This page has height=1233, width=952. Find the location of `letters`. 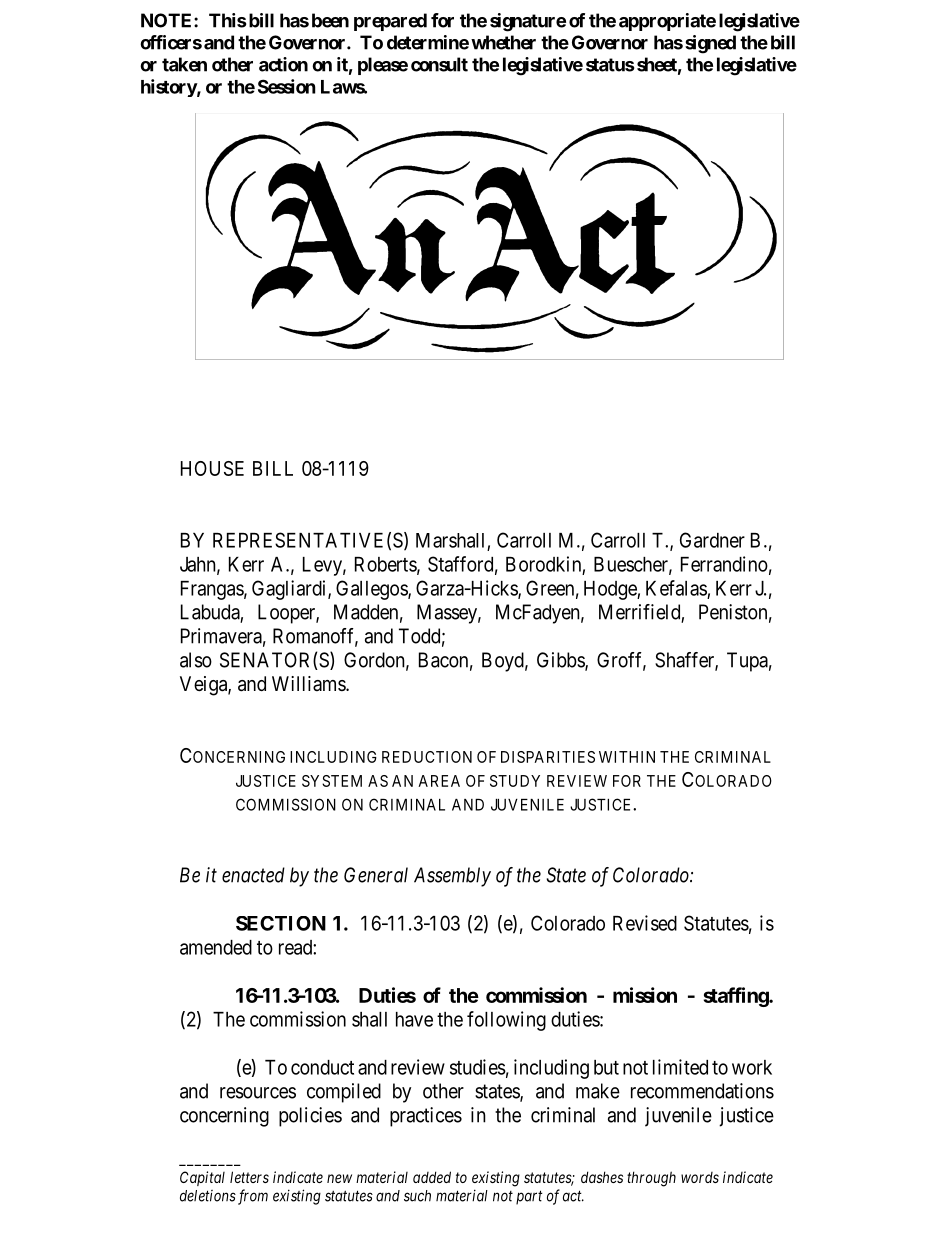

letters is located at coordinates (249, 1177).
